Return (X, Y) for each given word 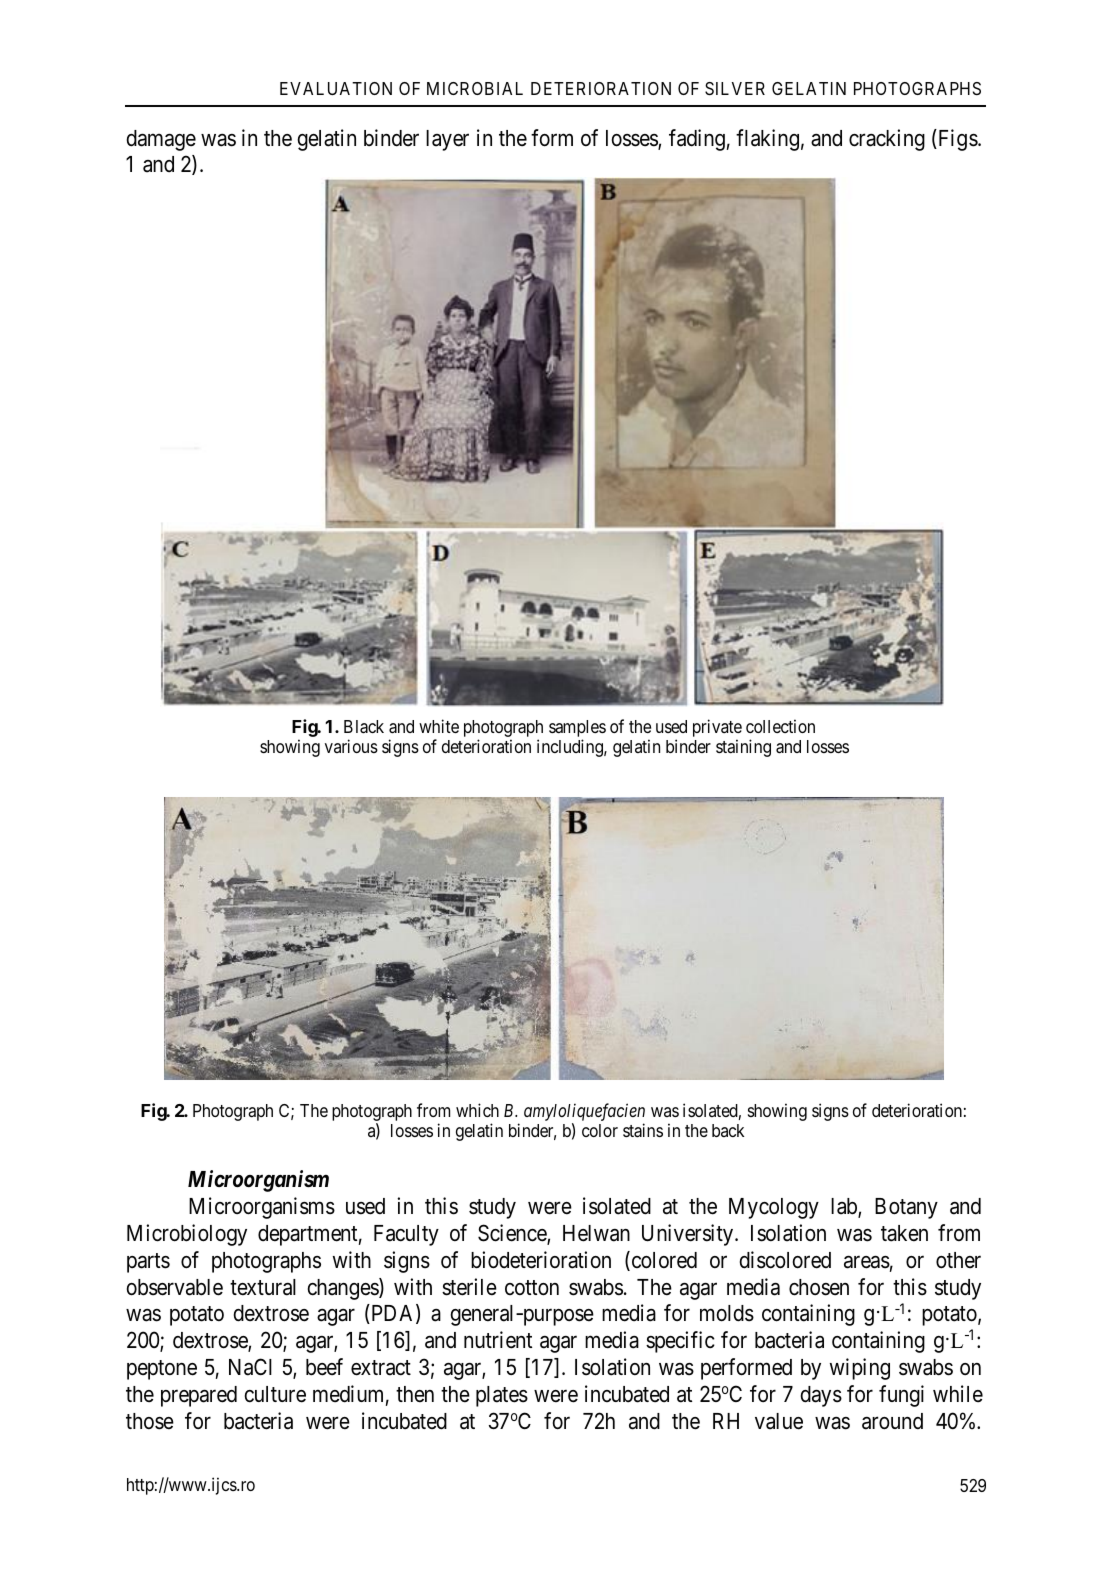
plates (502, 1396)
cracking (887, 140)
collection (780, 726)
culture (275, 1394)
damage (161, 140)
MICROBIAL (475, 88)
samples (577, 728)
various (351, 746)
